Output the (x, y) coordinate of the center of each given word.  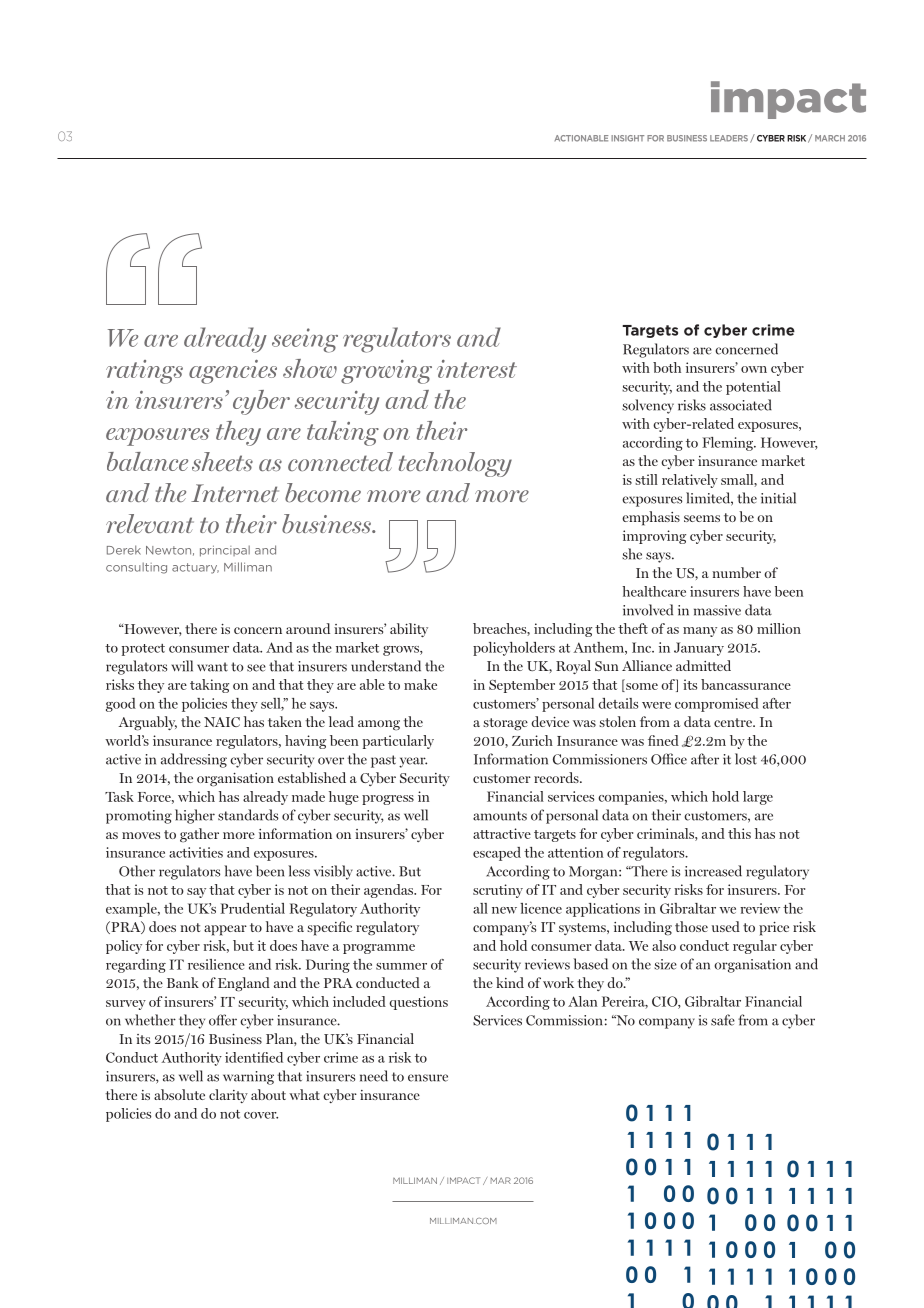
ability (409, 630)
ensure (428, 1078)
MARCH (830, 138)
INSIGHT (627, 138)
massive (717, 610)
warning (248, 1078)
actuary (195, 568)
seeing (305, 340)
